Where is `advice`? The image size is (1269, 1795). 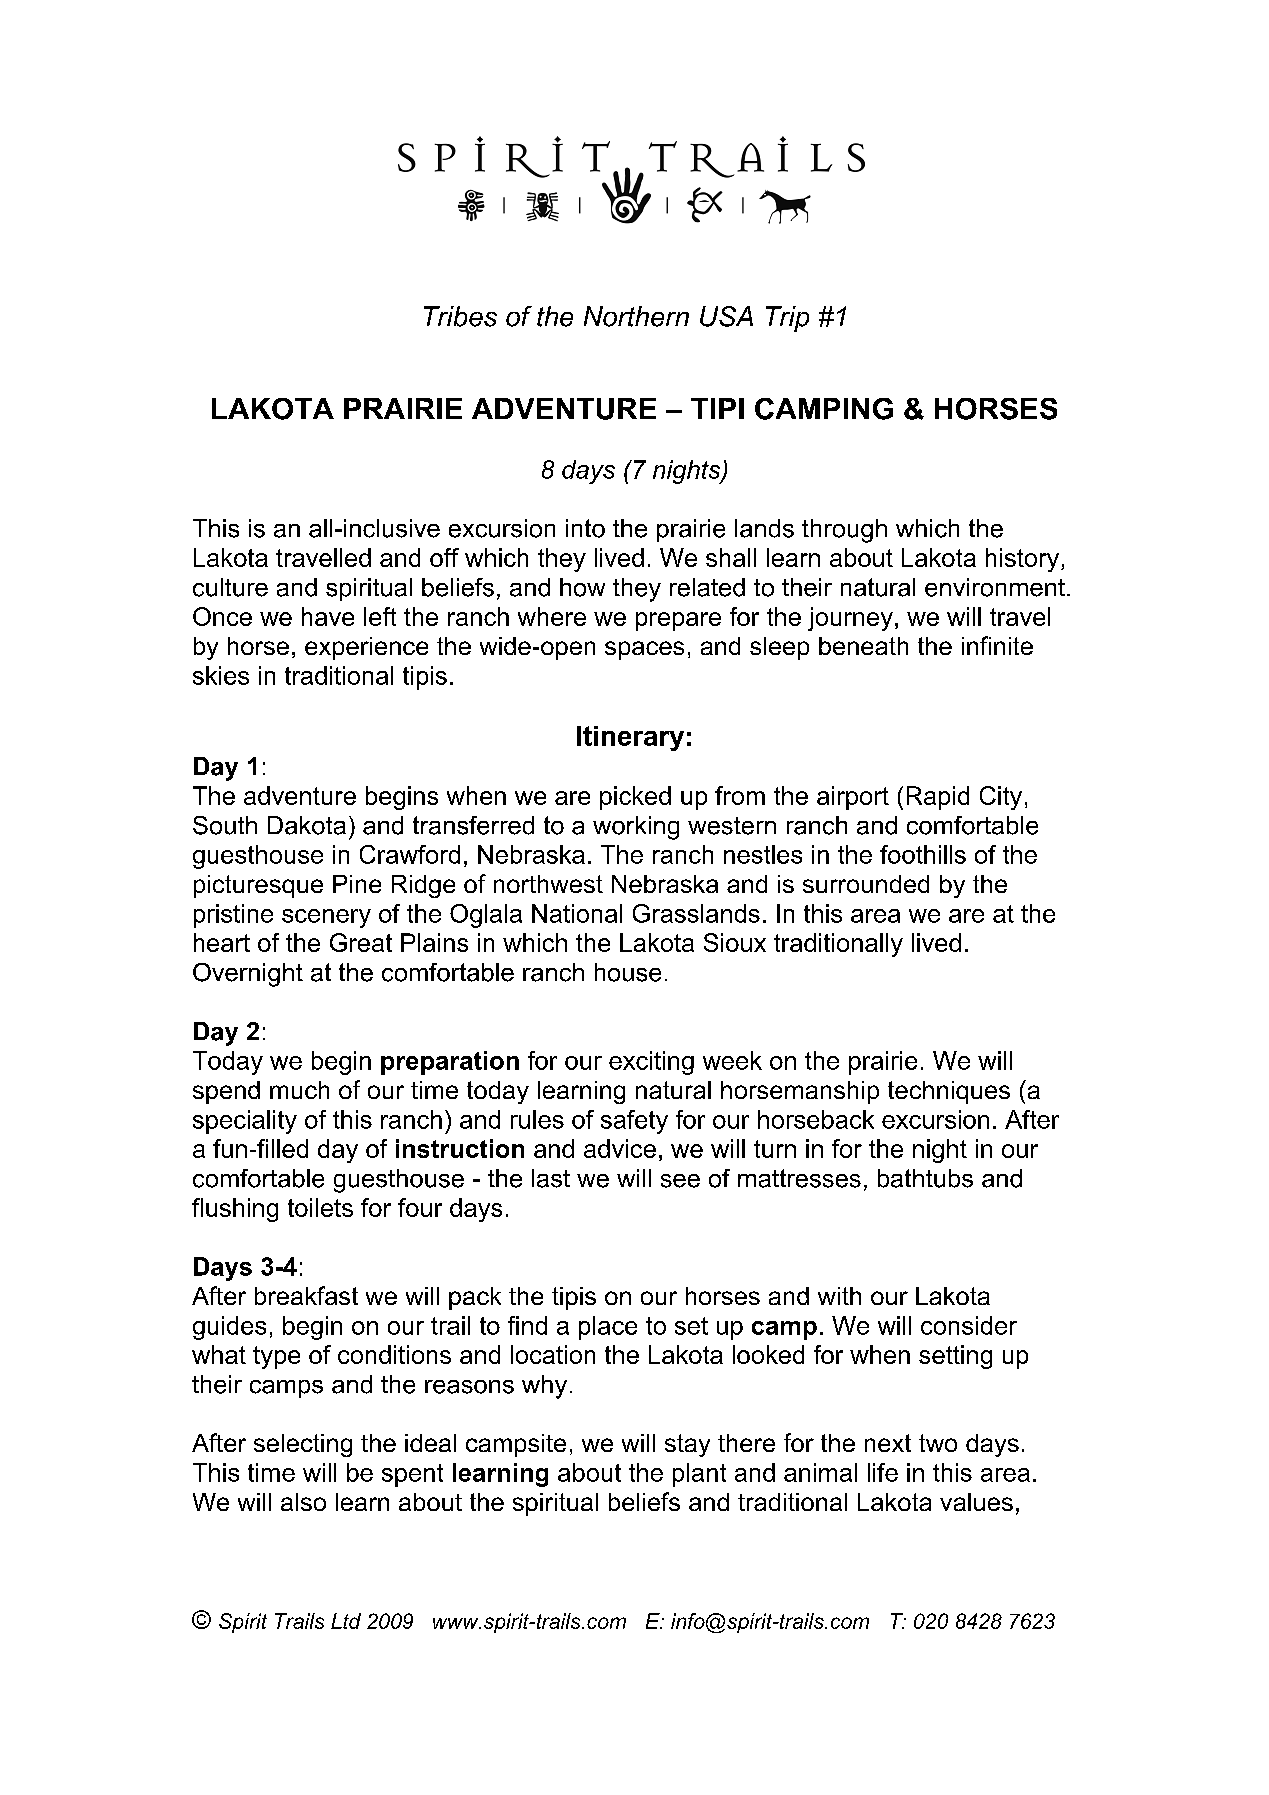 advice is located at coordinates (620, 1148).
